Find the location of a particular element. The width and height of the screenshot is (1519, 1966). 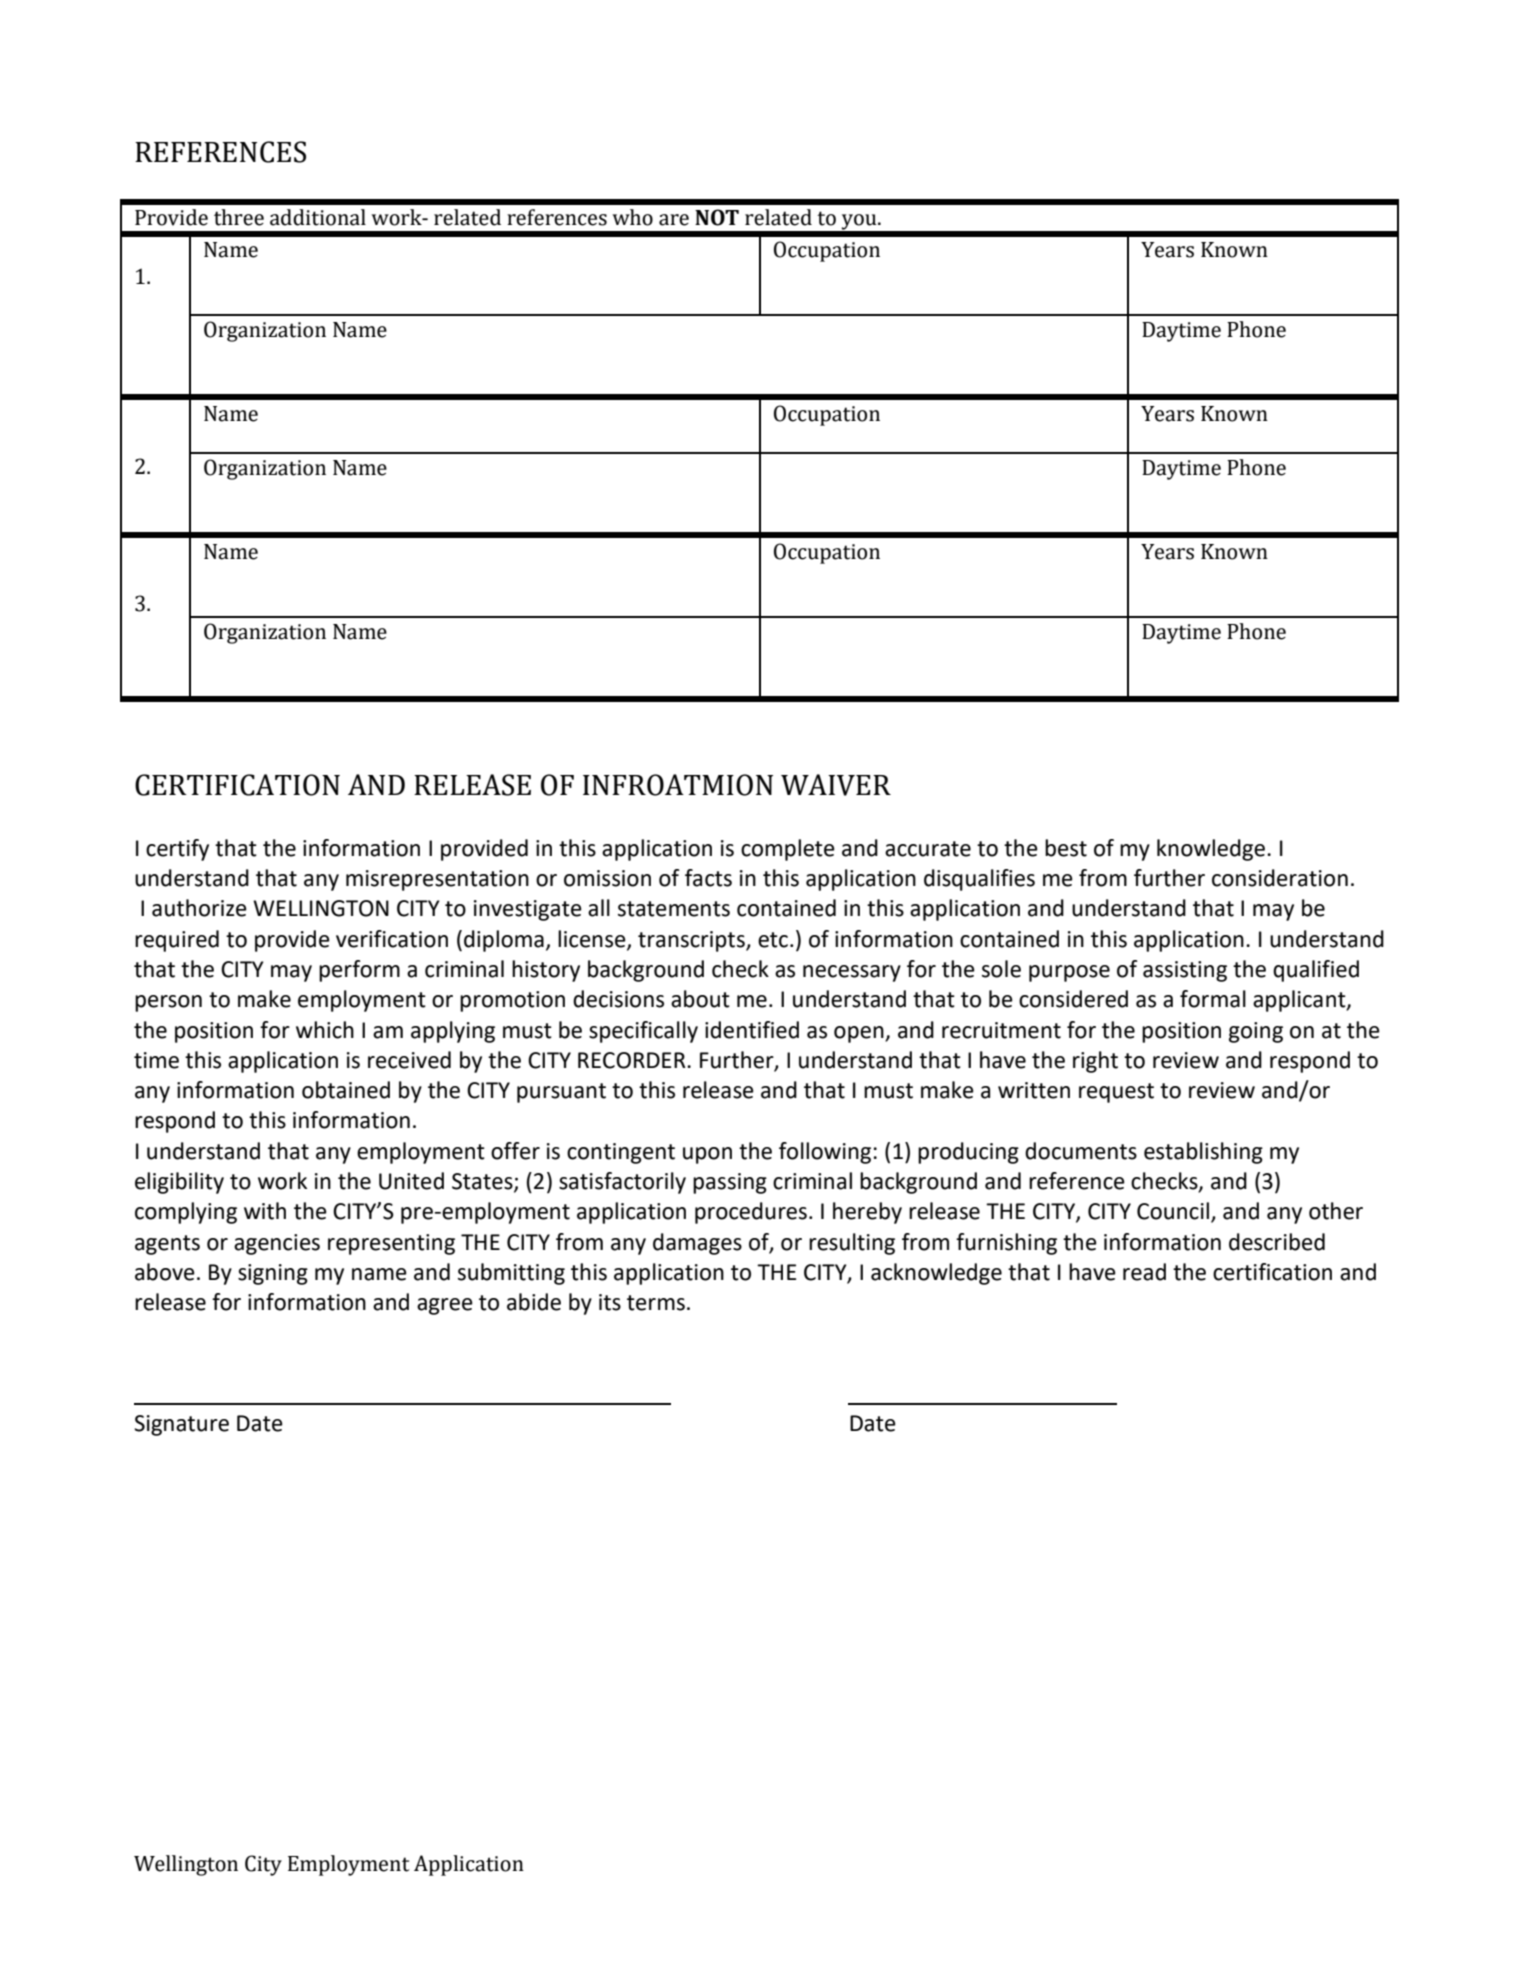

NOT is located at coordinates (717, 217).
